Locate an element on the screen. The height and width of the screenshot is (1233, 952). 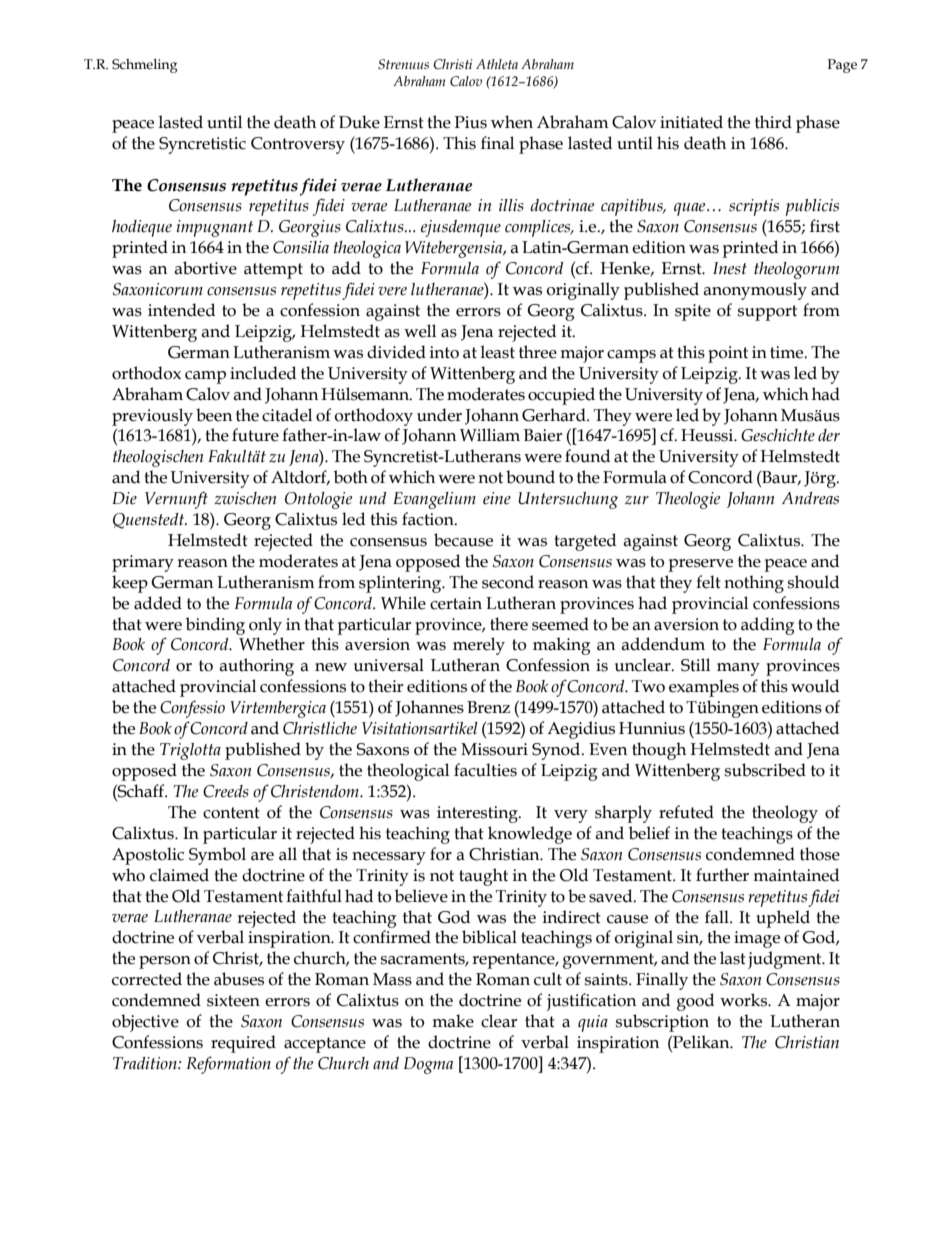
primary is located at coordinates (143, 563).
